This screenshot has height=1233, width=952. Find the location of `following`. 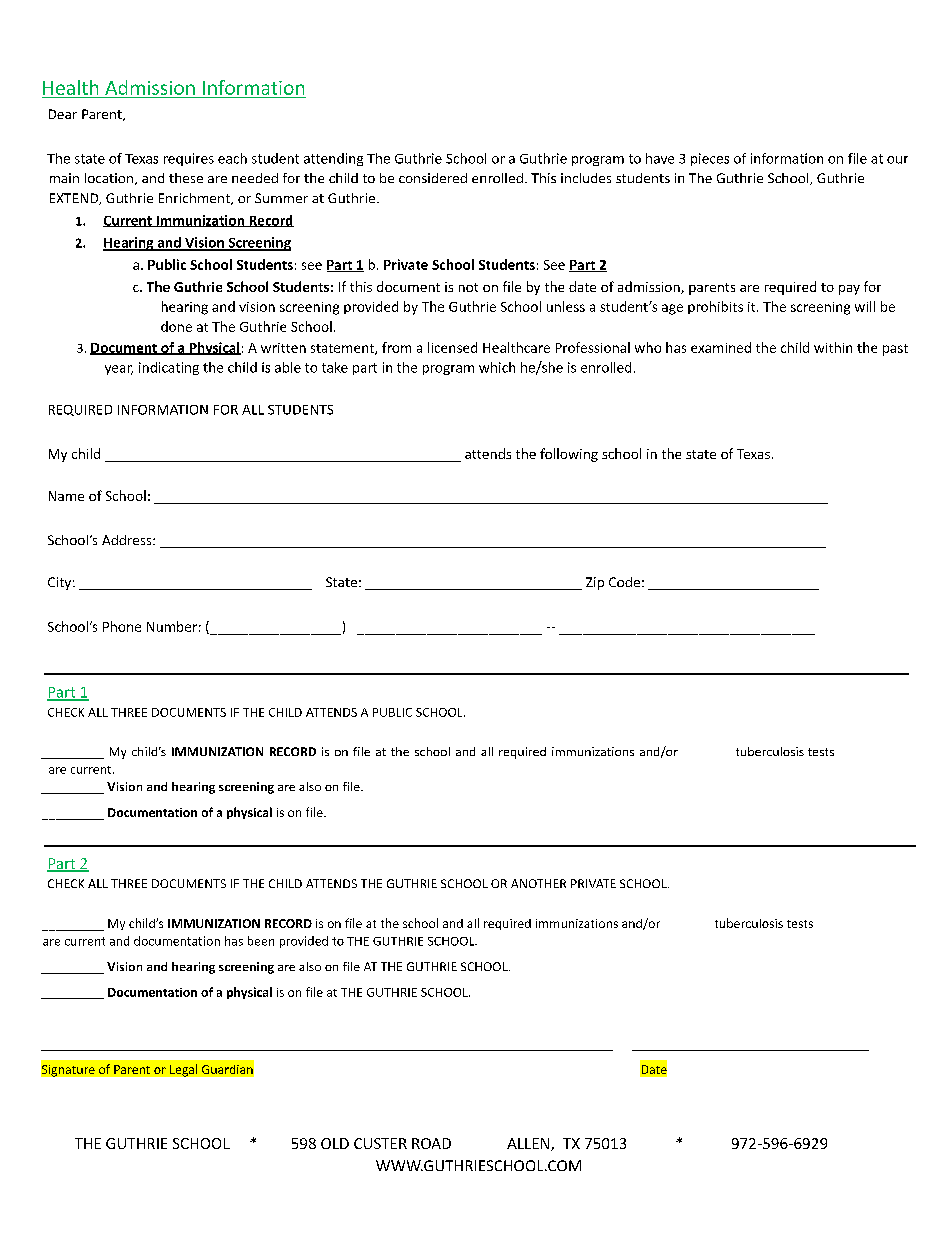

following is located at coordinates (569, 455).
